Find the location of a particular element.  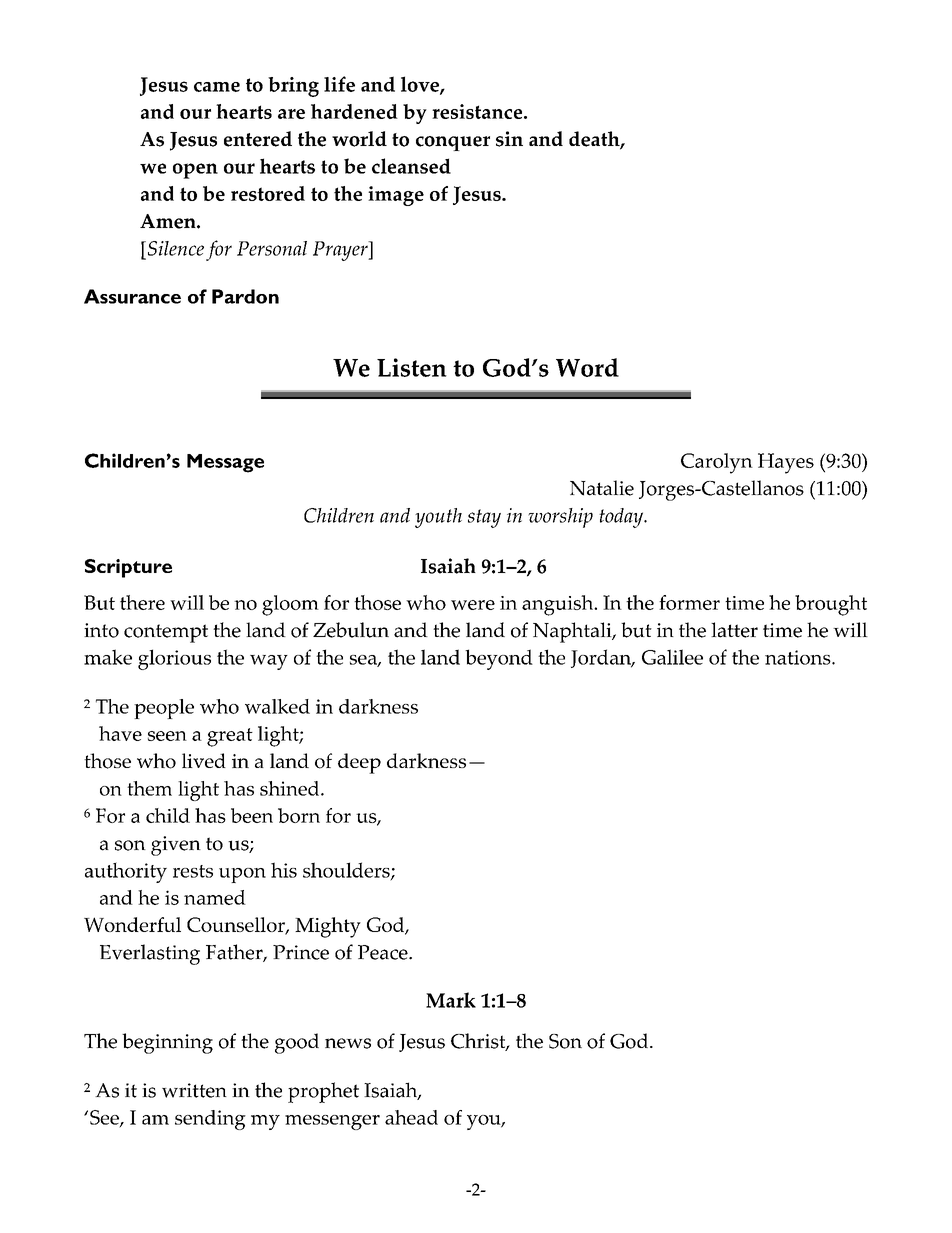

there is located at coordinates (142, 602).
